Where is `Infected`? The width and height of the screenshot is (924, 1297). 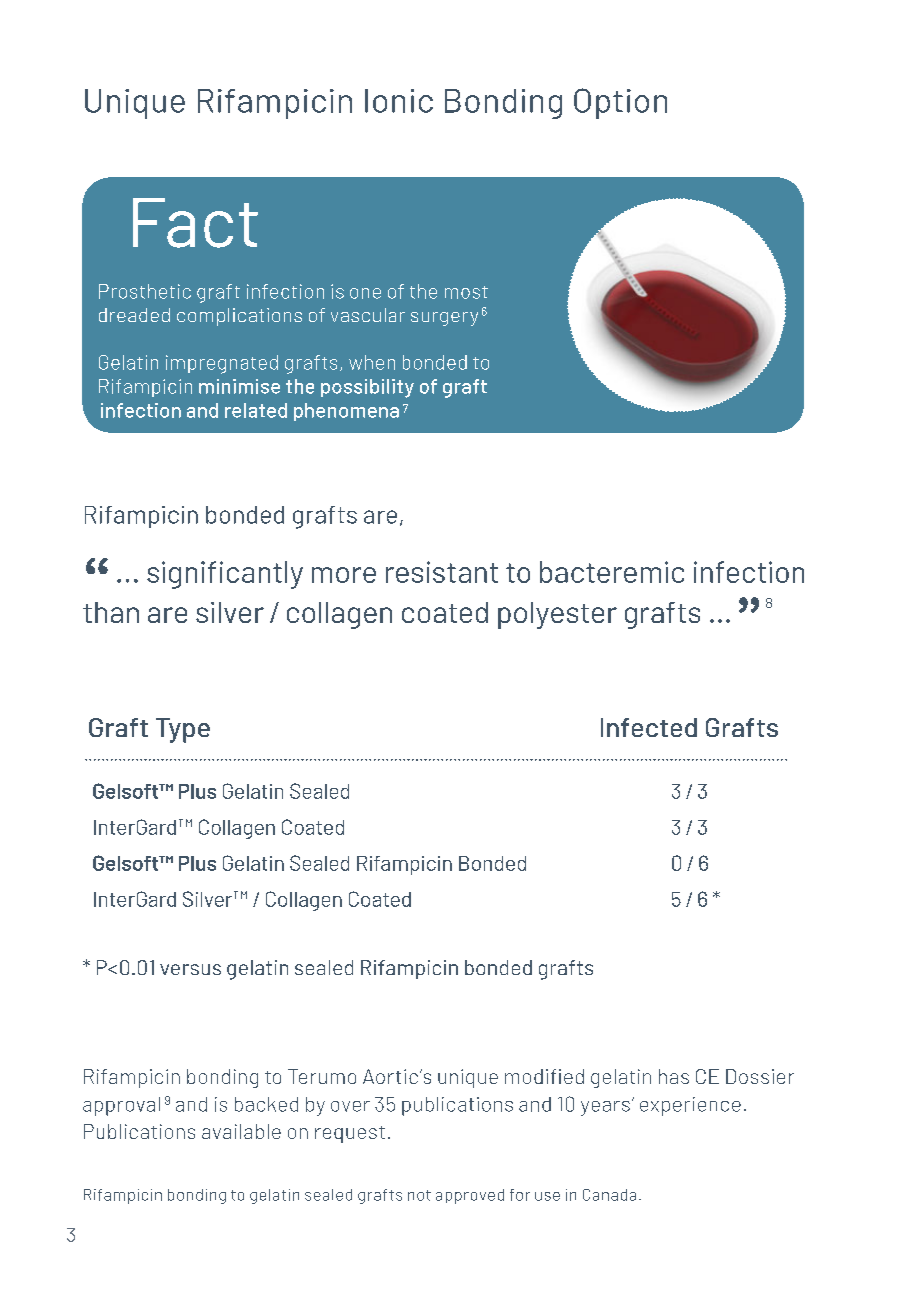
Infected is located at coordinates (649, 727).
